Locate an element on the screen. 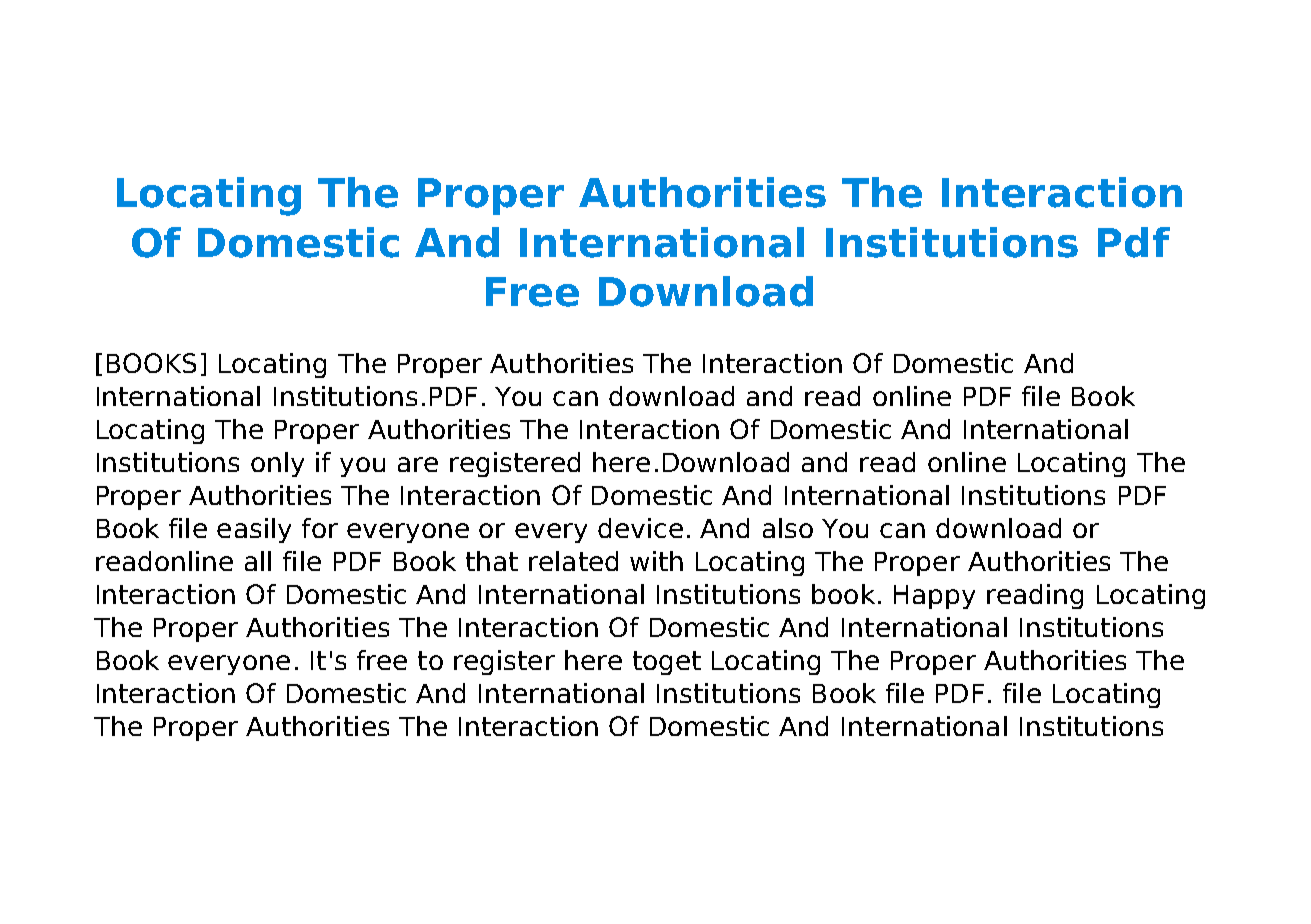 The height and width of the screenshot is (924, 1311). related is located at coordinates (573, 561).
